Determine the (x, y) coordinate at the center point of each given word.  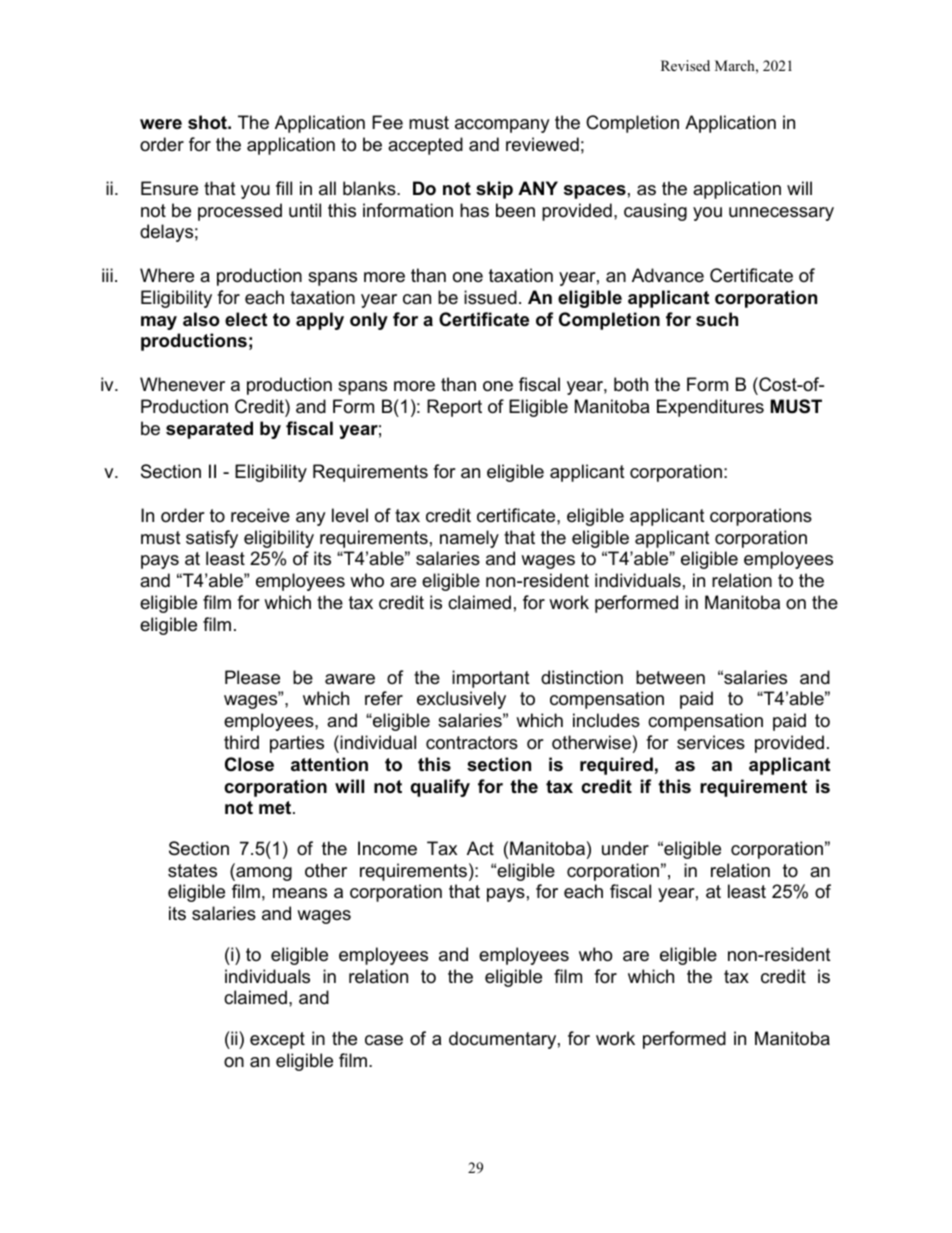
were (161, 124)
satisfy (212, 539)
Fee (387, 122)
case (384, 1040)
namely (469, 539)
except (277, 1040)
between (670, 677)
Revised (685, 65)
